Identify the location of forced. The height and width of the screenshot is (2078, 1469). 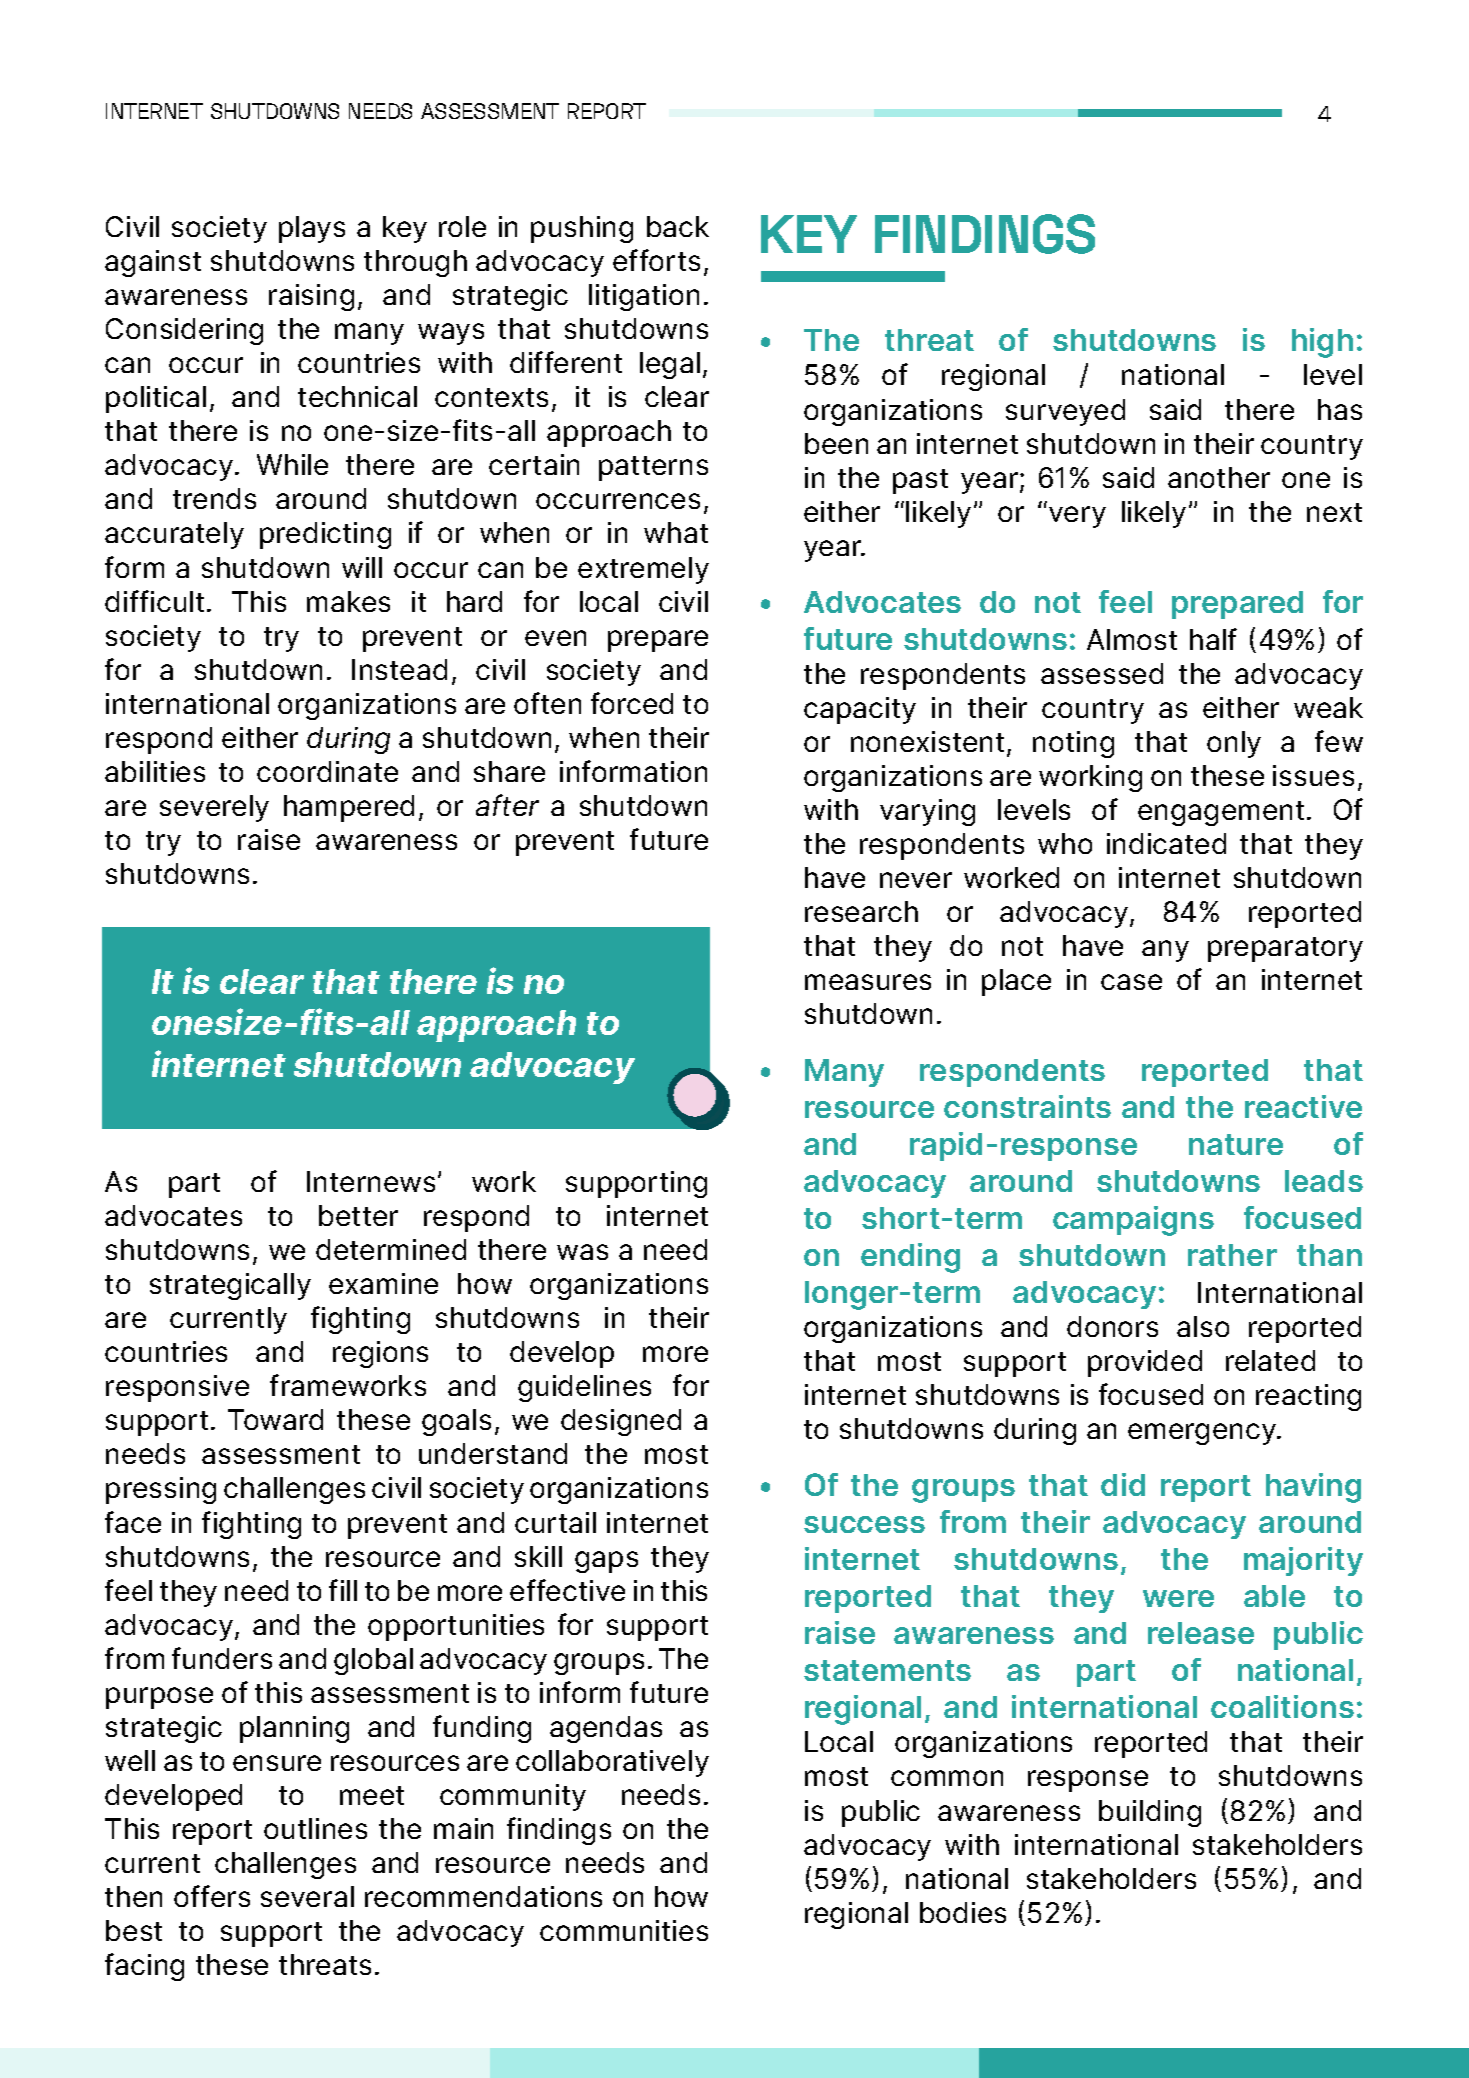
(632, 703).
